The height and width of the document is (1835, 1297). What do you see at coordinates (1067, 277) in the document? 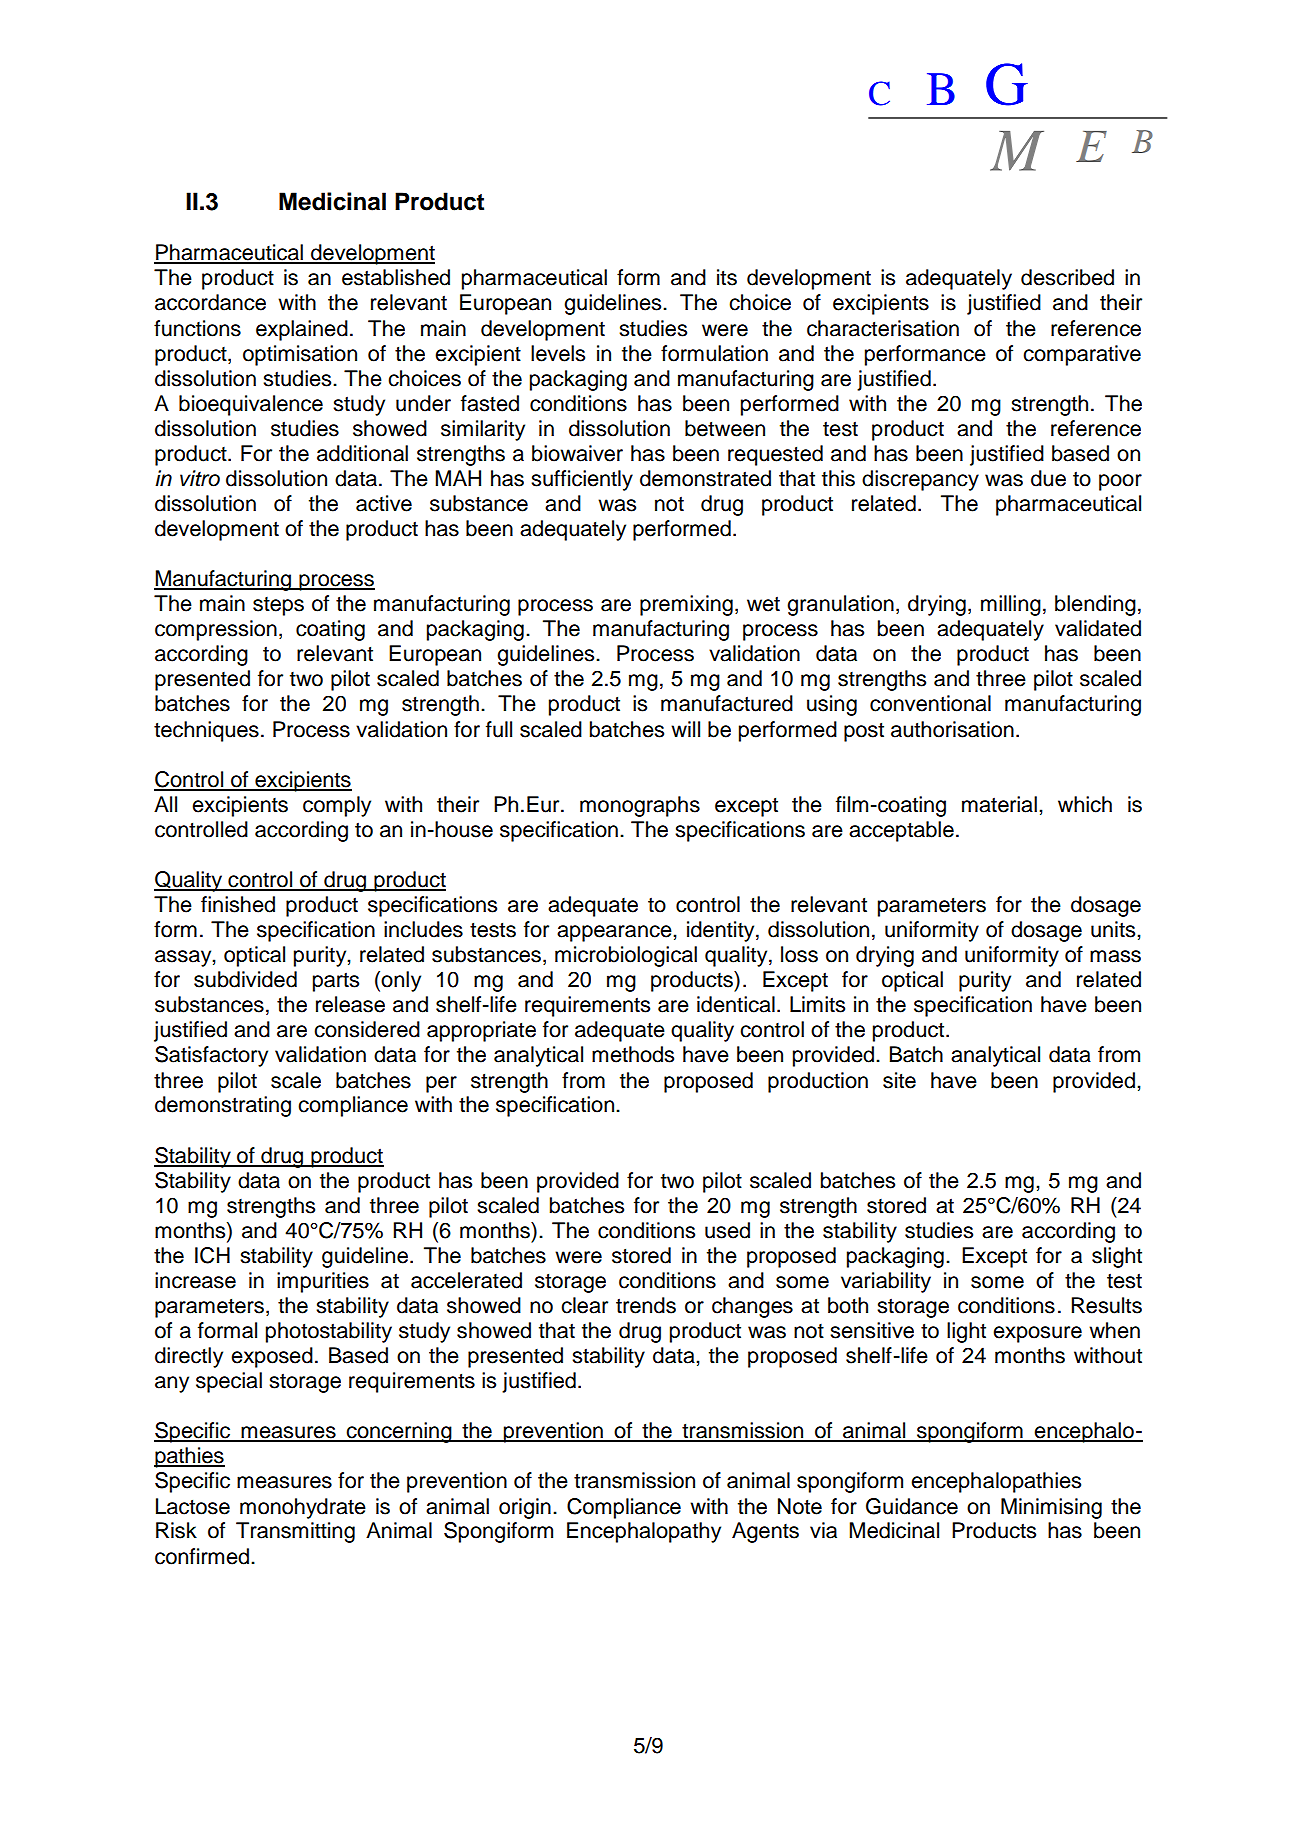
I see `described` at bounding box center [1067, 277].
